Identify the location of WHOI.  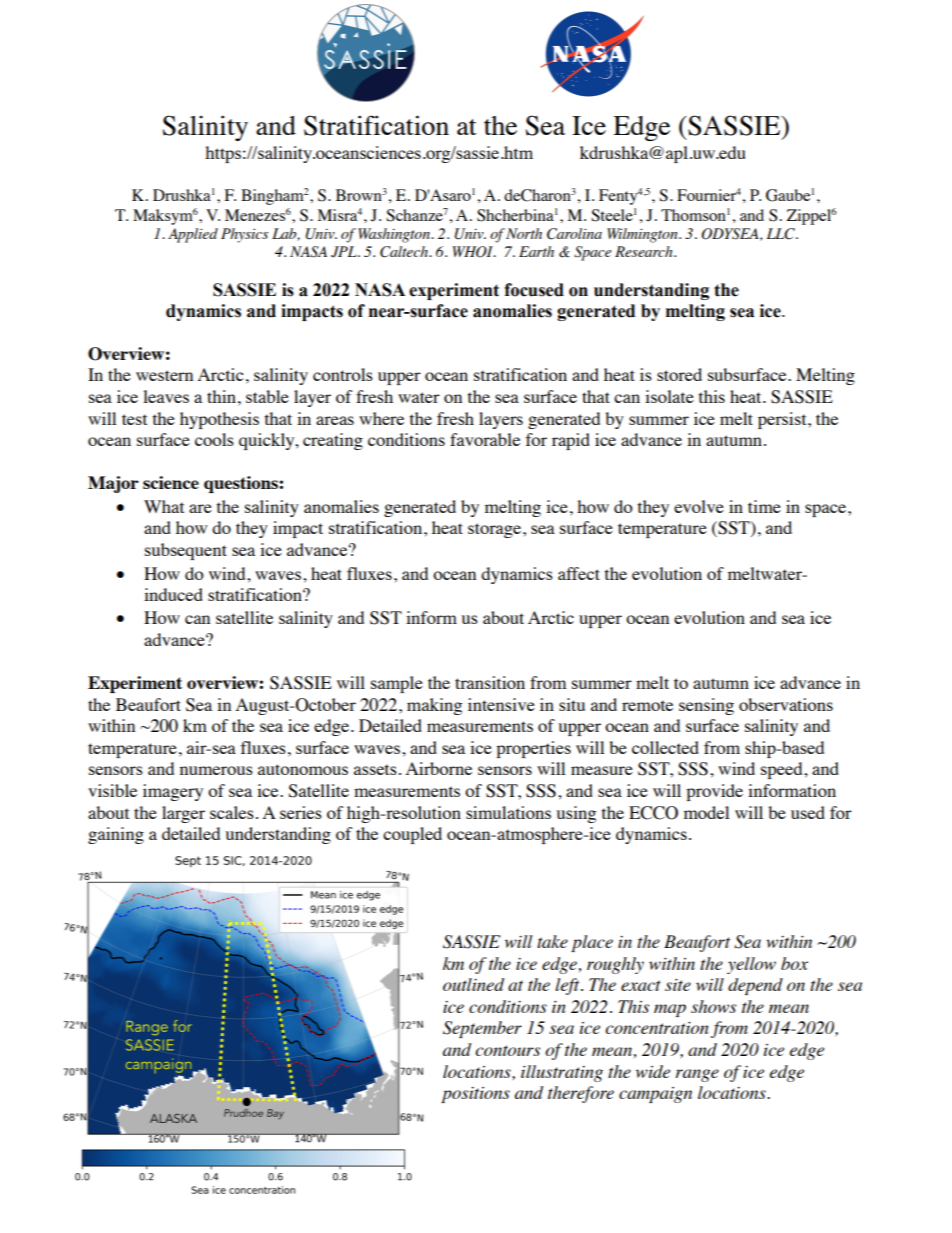
(473, 252).
